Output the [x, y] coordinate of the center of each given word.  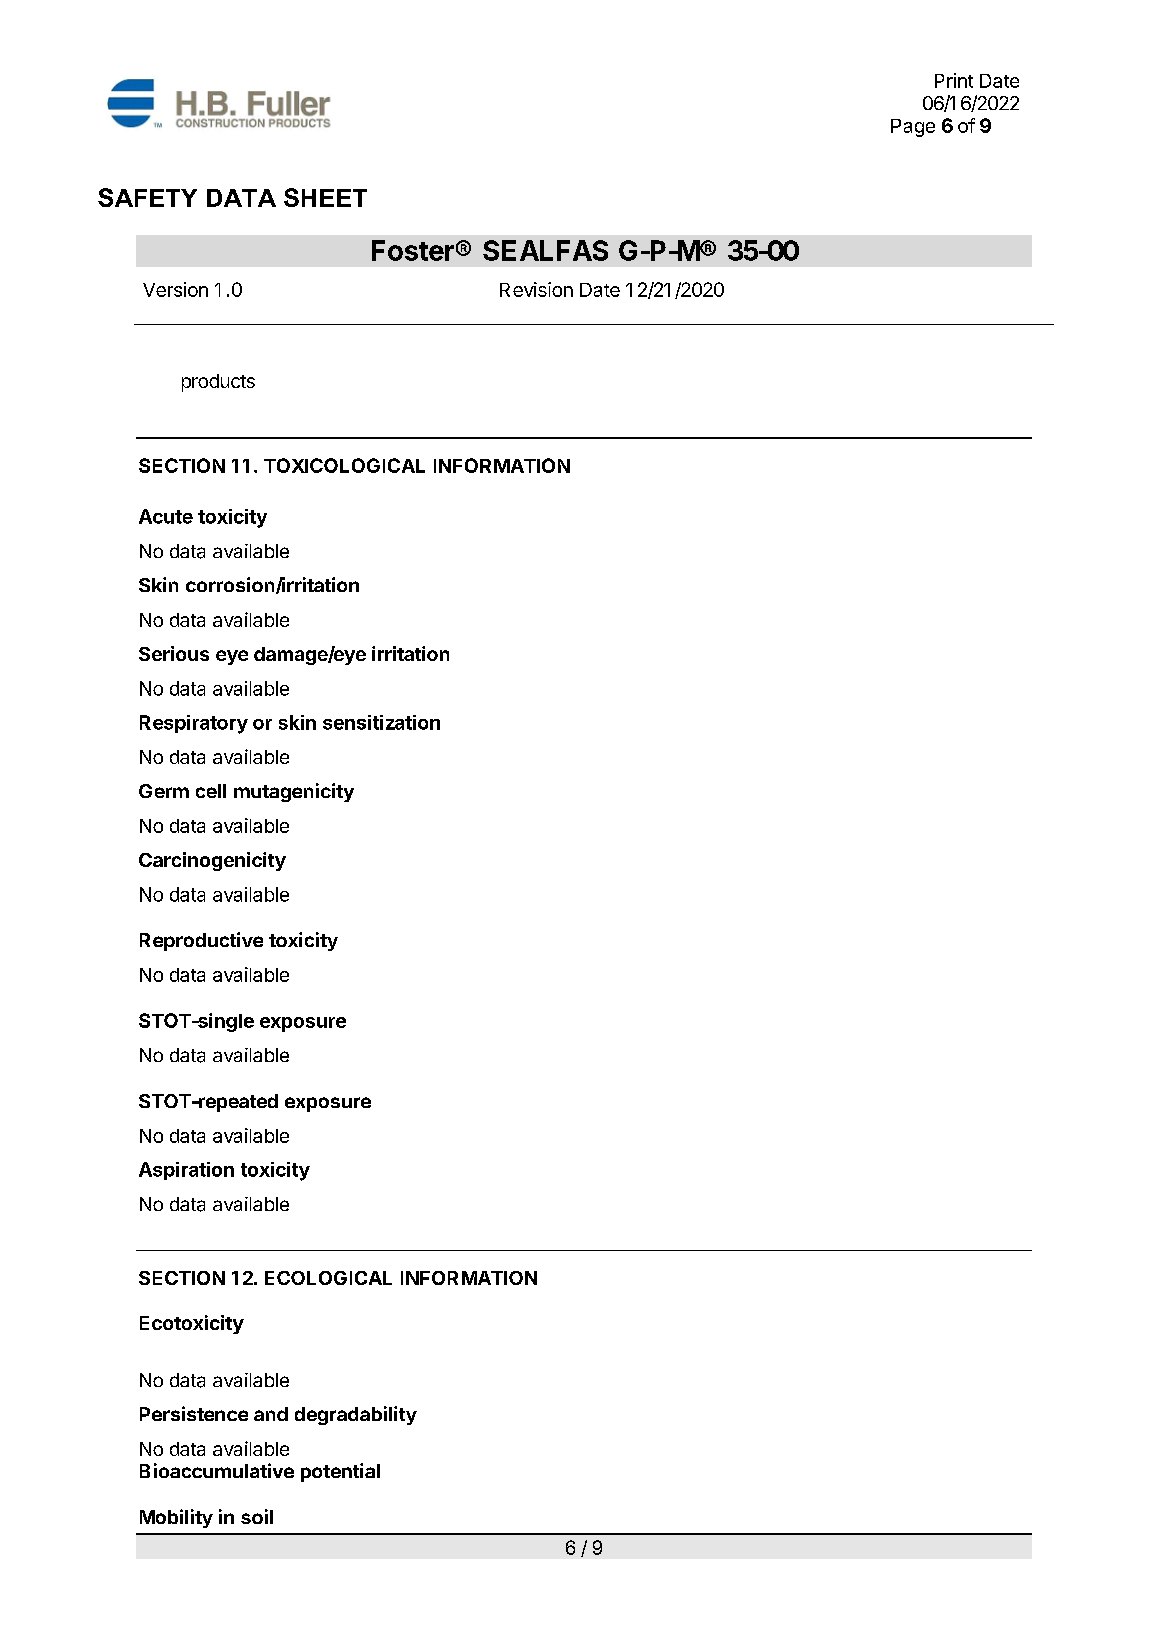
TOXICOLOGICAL [344, 465]
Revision [536, 289]
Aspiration [186, 1171]
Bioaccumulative [217, 1470]
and [271, 1414]
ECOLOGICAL [328, 1278]
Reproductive [201, 941]
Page [913, 128]
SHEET [325, 197]
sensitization [381, 722]
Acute [166, 516]
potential [340, 1472]
